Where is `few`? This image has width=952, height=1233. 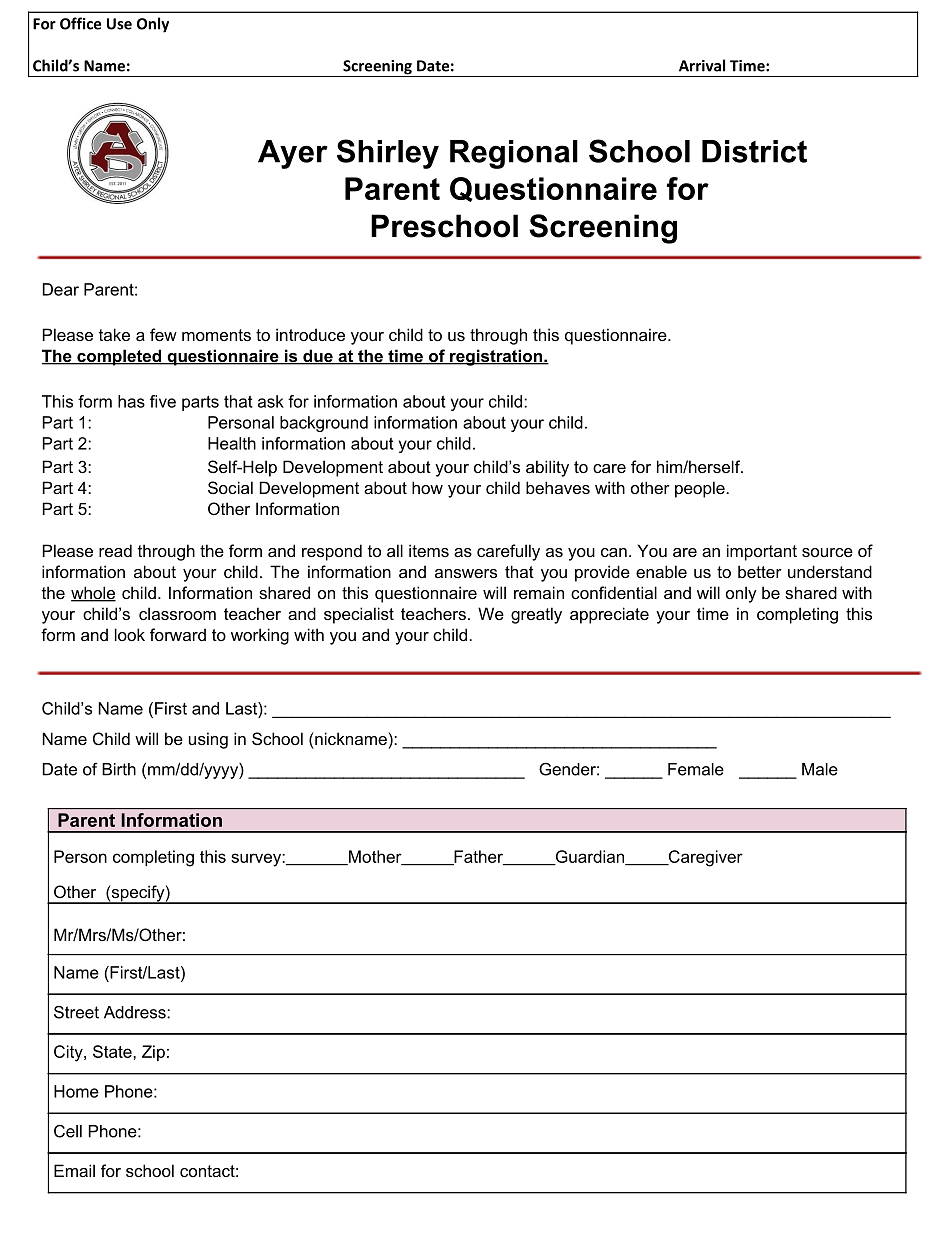
few is located at coordinates (163, 334).
